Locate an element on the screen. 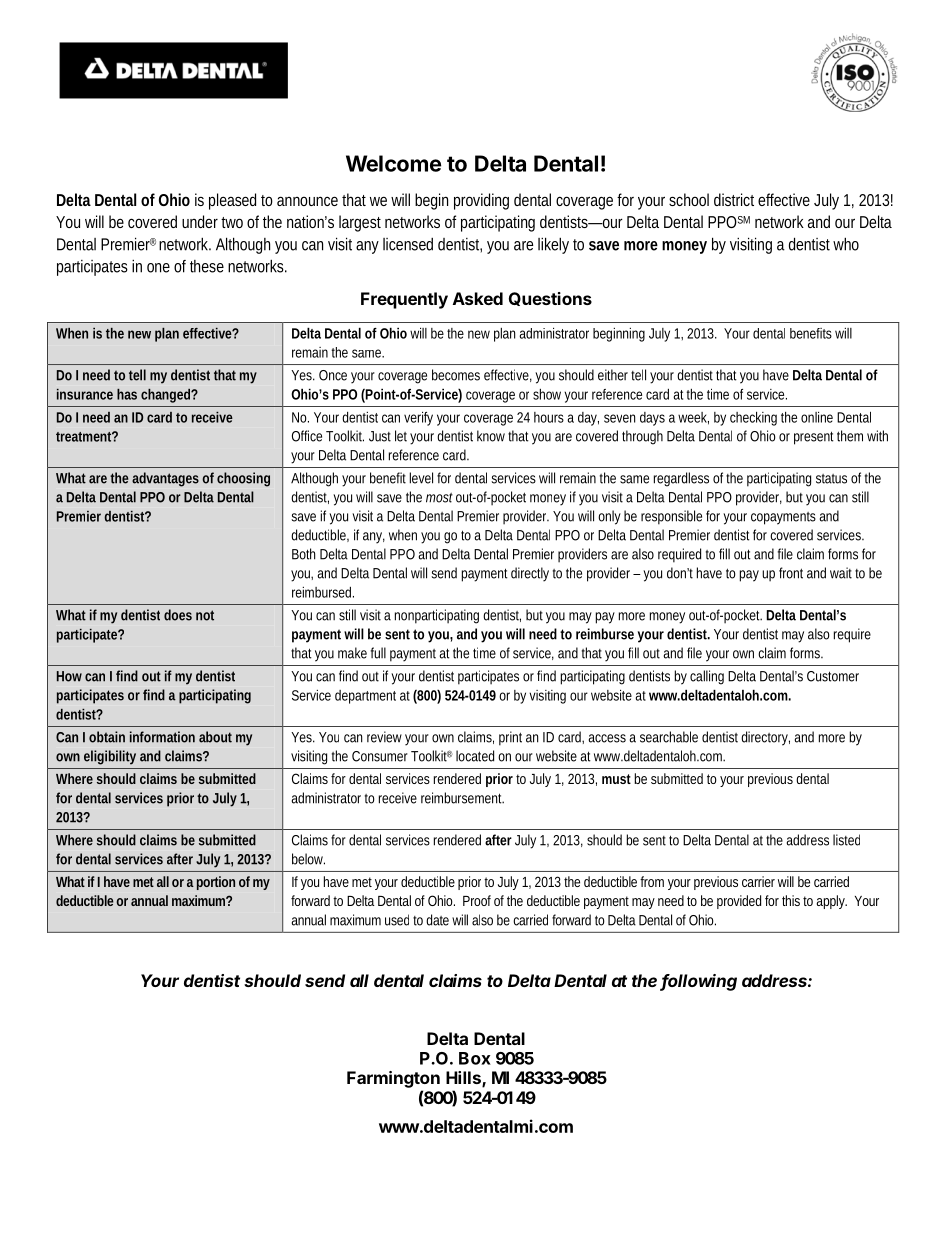 The width and height of the screenshot is (952, 1233). Farmington is located at coordinates (393, 1079).
